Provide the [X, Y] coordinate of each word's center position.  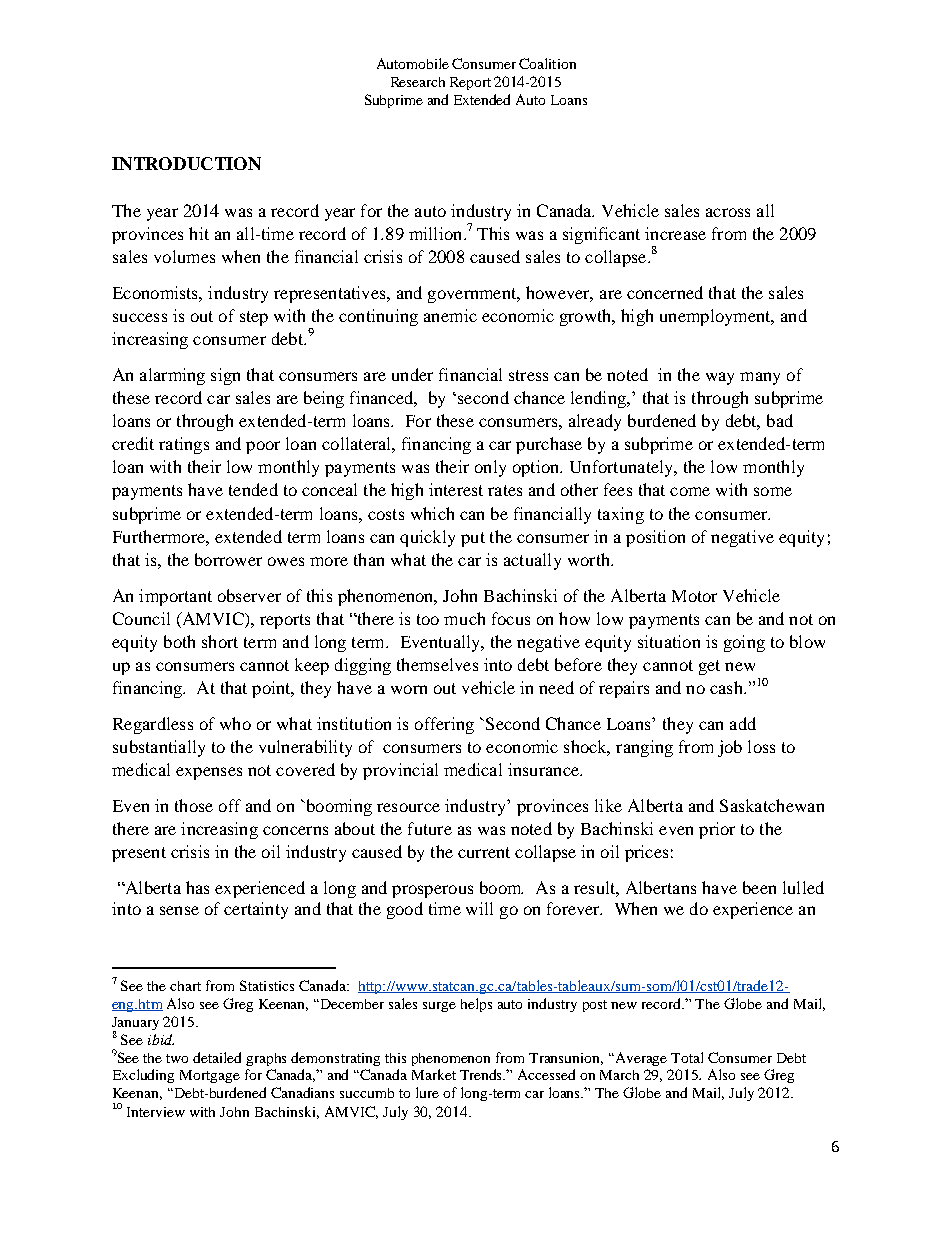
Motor [694, 596]
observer [249, 595]
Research [418, 82]
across [728, 212]
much [464, 618]
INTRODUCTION [186, 163]
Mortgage [210, 1076]
